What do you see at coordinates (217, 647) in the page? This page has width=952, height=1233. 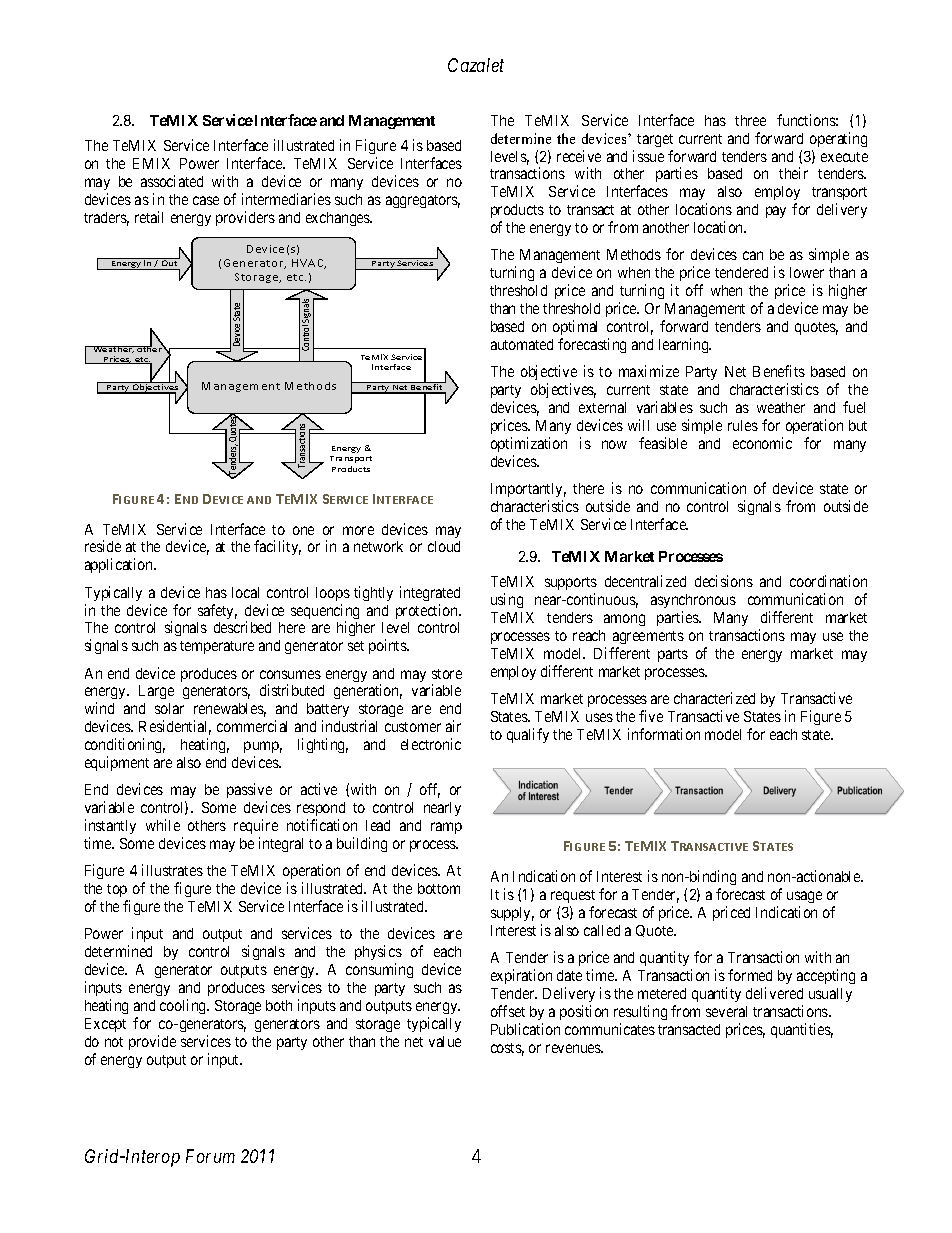 I see `temperature` at bounding box center [217, 647].
